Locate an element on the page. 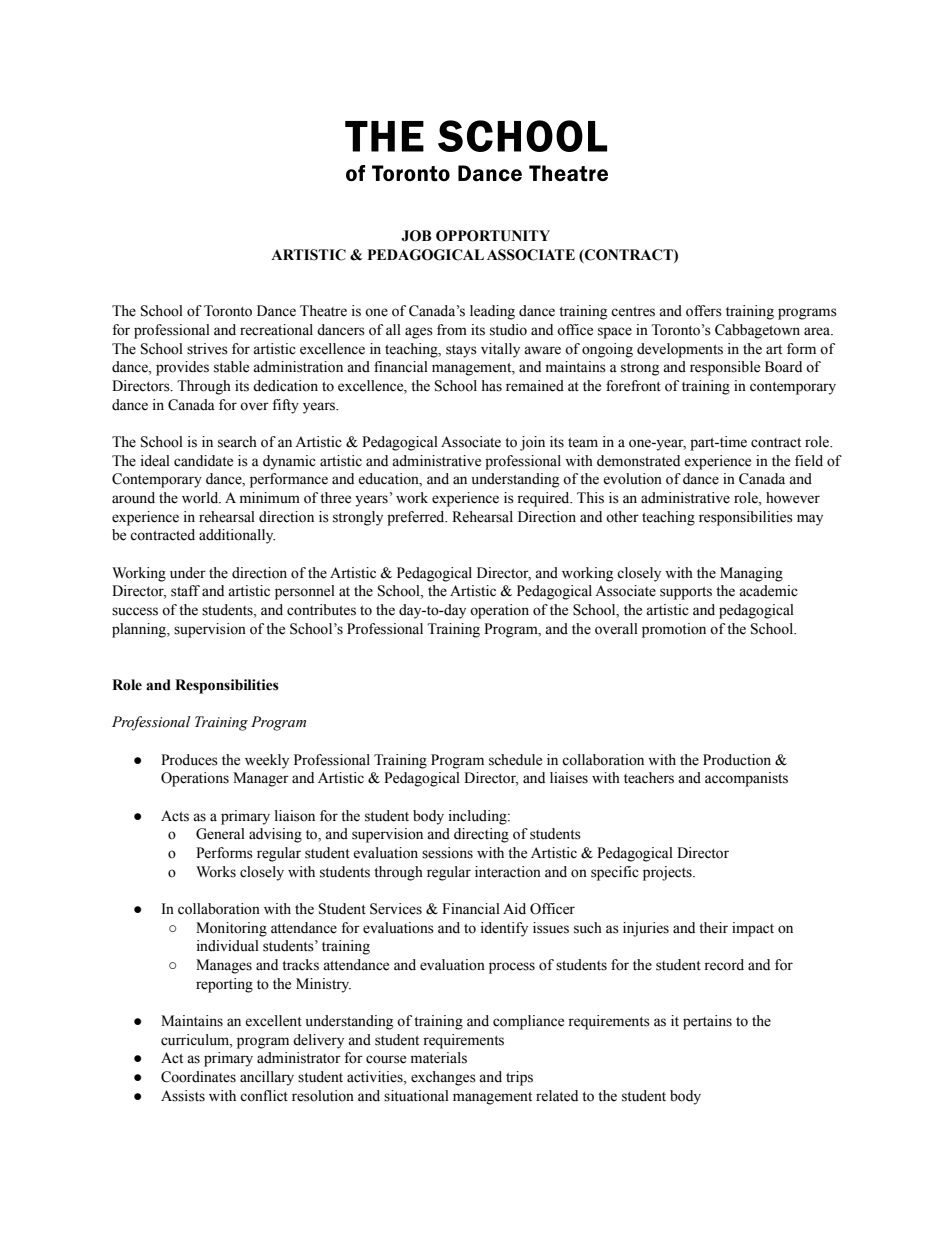 The width and height of the image is (952, 1233). OPPORTUNITY is located at coordinates (493, 236).
